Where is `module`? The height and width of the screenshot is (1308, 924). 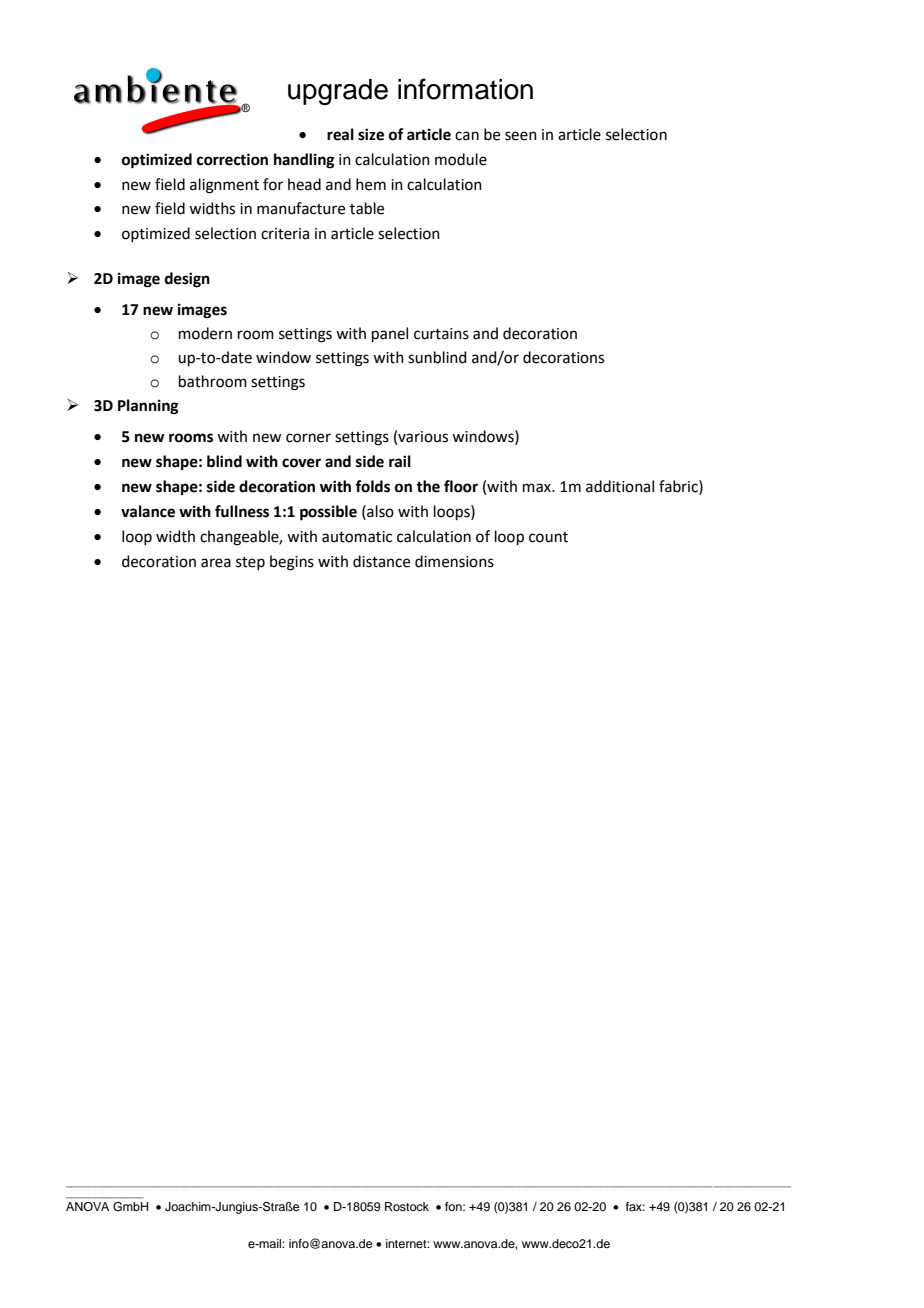 module is located at coordinates (461, 159).
